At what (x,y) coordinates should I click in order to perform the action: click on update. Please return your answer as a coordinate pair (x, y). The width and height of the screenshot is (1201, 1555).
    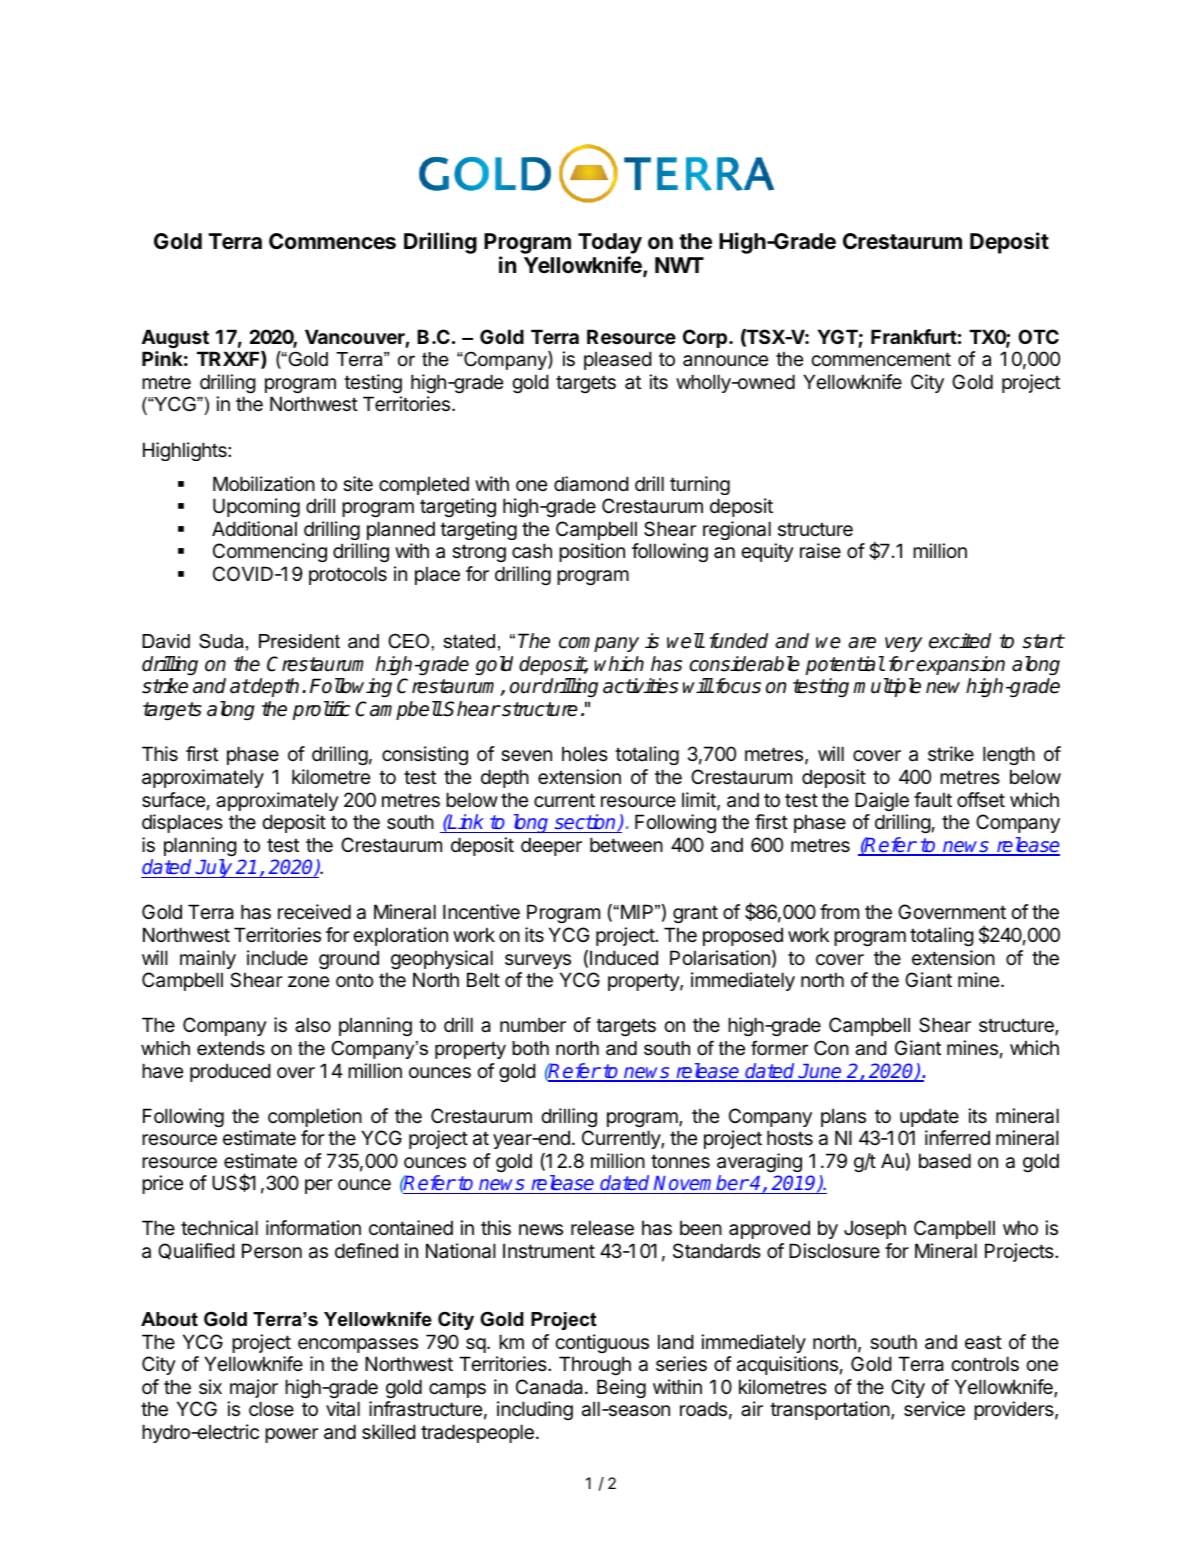
    Looking at the image, I should click on (929, 1117).
